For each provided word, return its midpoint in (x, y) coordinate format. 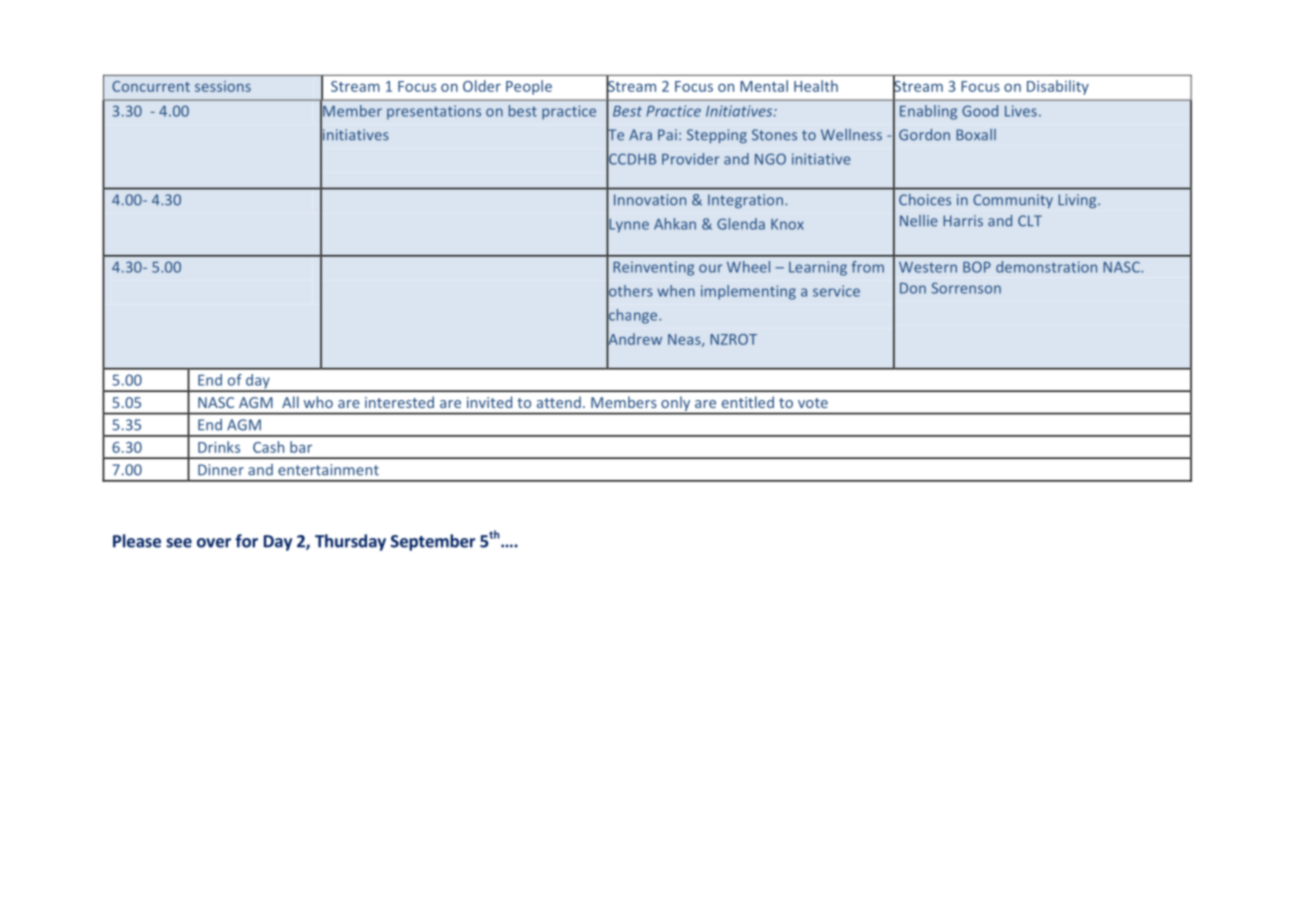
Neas (685, 340)
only (676, 404)
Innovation (650, 200)
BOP (977, 267)
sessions (223, 86)
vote (813, 403)
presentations (434, 112)
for (246, 541)
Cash (268, 447)
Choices (925, 200)
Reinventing (653, 268)
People (529, 87)
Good (980, 111)
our (711, 268)
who (318, 402)
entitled (748, 402)
